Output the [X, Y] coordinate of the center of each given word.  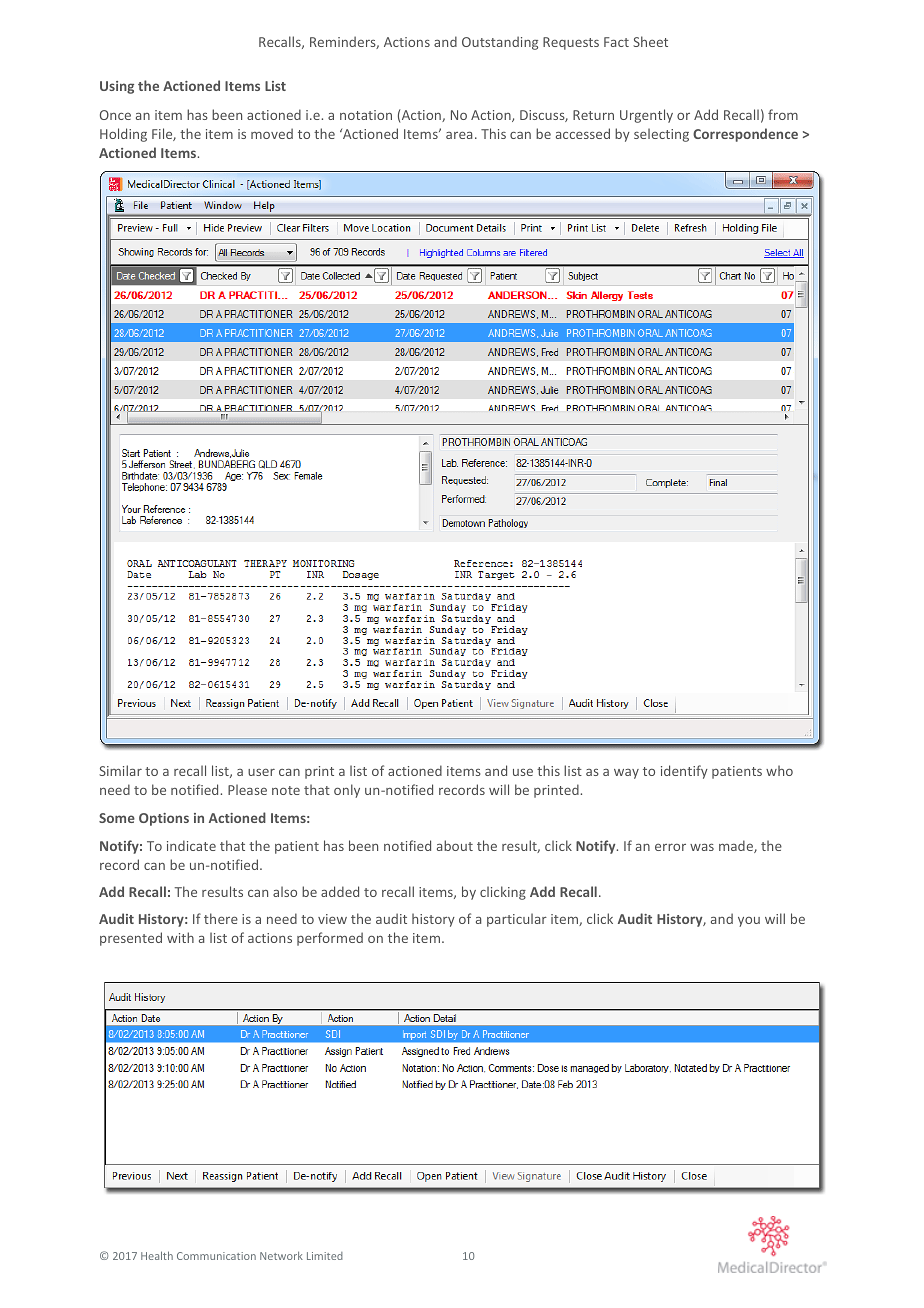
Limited [325, 1256]
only [347, 791]
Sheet [650, 41]
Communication [216, 1256]
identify [684, 772]
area [459, 135]
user [261, 772]
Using [117, 87]
